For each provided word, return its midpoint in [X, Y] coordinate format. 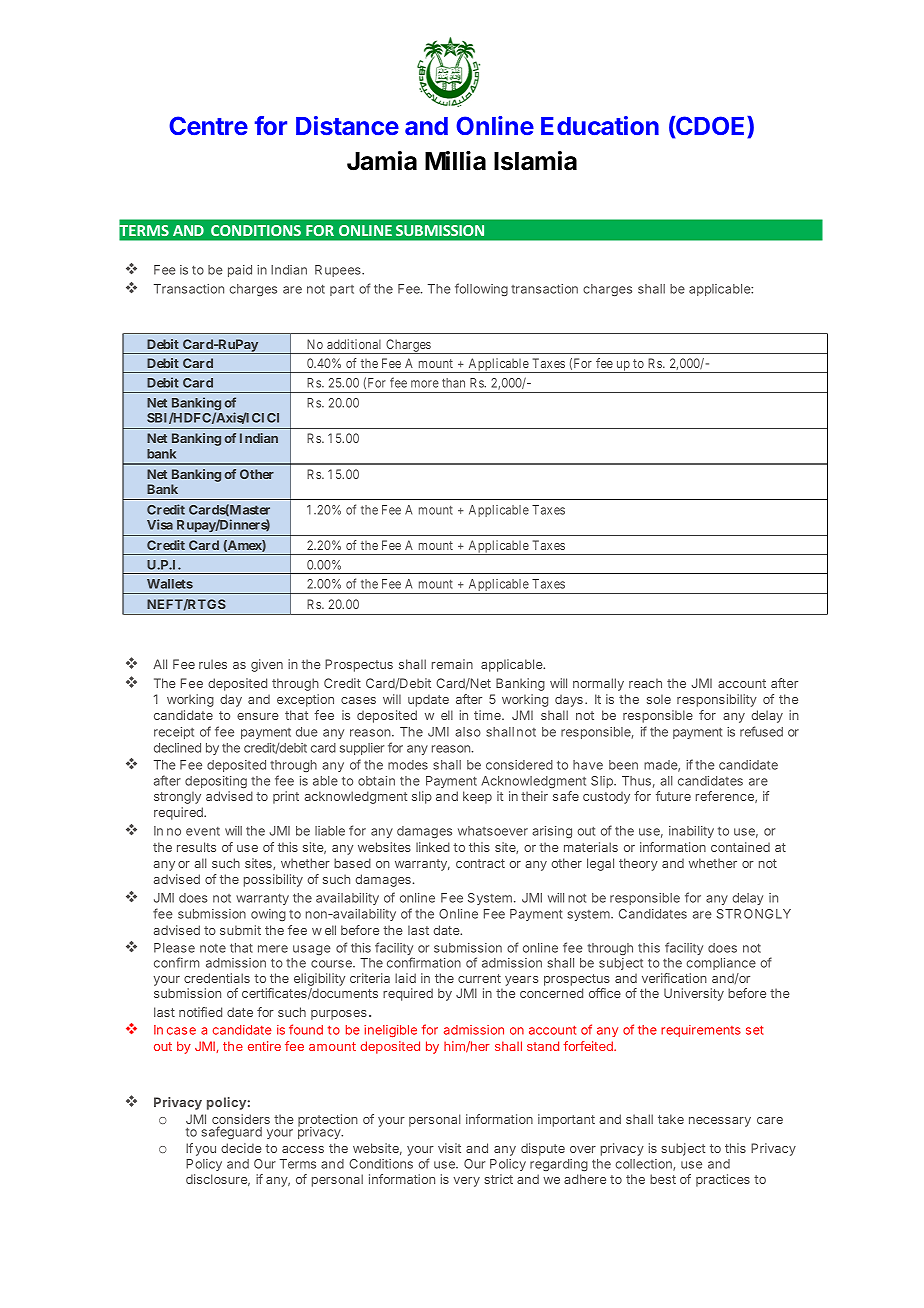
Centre [208, 125]
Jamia [382, 161]
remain [452, 664]
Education [600, 125]
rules [213, 664]
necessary [720, 1122]
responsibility [717, 700]
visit [449, 1148]
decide [241, 1148]
